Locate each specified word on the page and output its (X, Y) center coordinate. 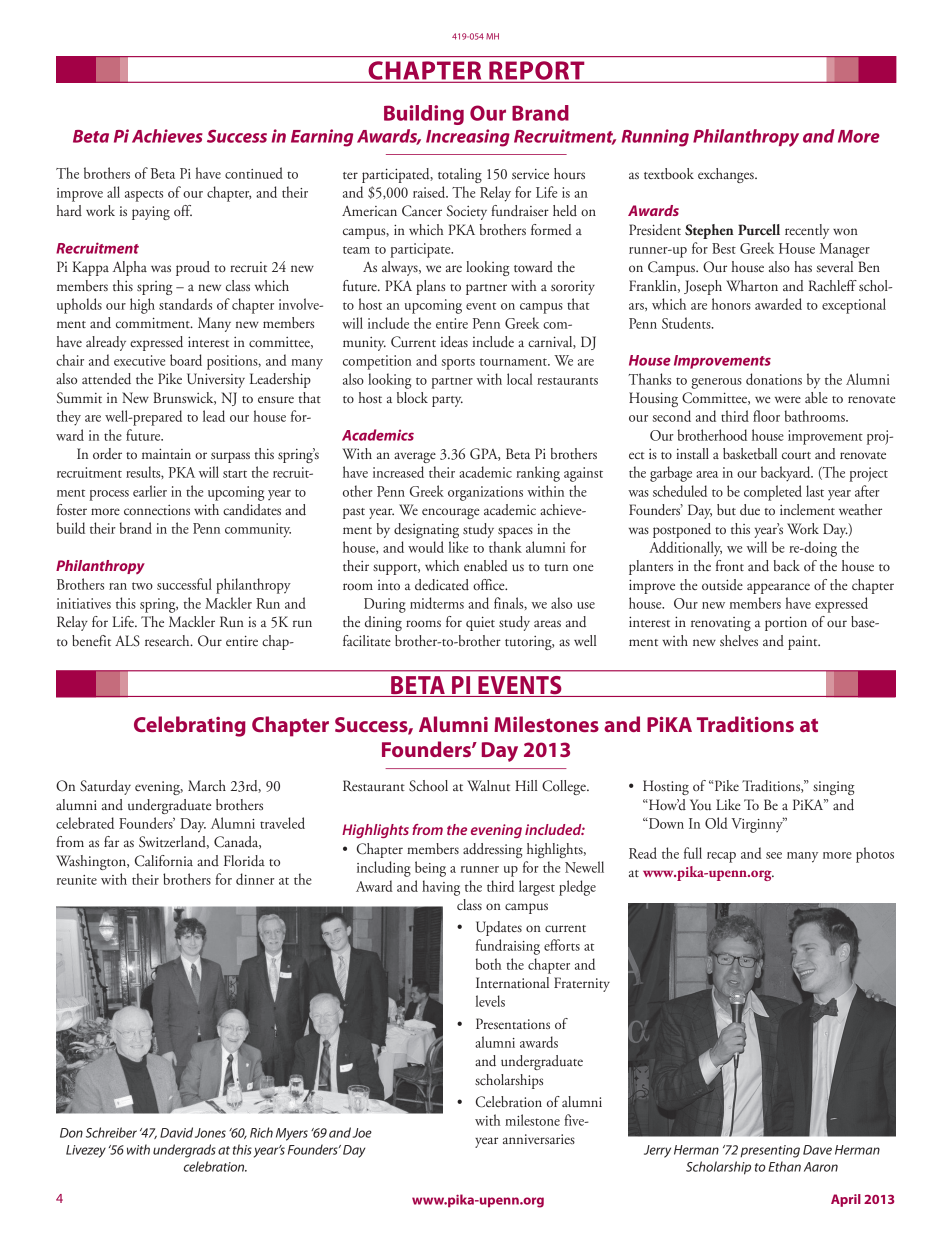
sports (458, 364)
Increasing (468, 138)
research (168, 640)
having (441, 888)
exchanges (727, 175)
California (164, 861)
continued (254, 173)
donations (774, 379)
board (186, 360)
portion (786, 623)
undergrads (184, 1151)
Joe (362, 1133)
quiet (480, 623)
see (774, 855)
